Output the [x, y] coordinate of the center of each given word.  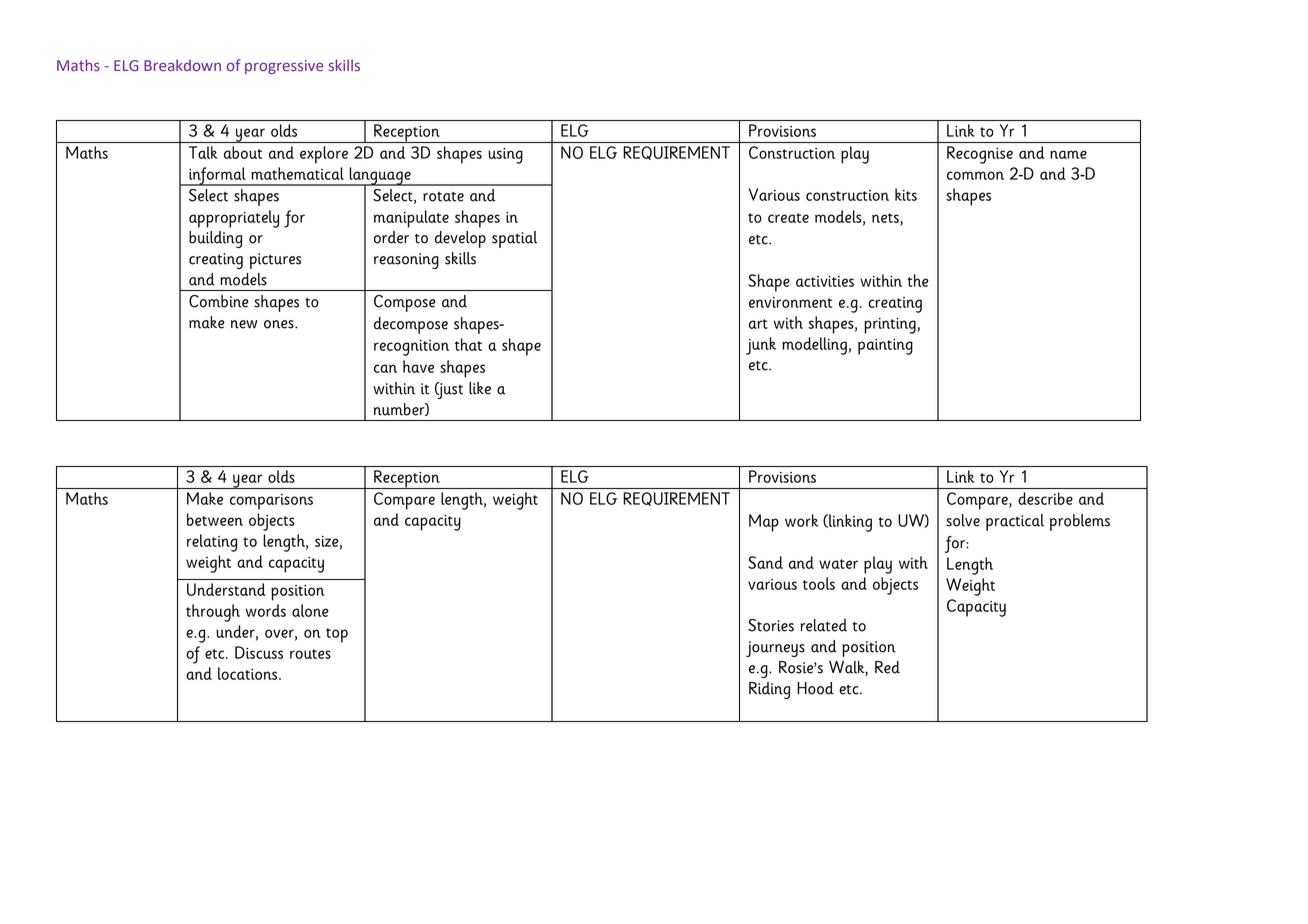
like [480, 388]
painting [885, 347]
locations [249, 673]
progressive [284, 67]
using [505, 156]
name [1068, 154]
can [385, 368]
